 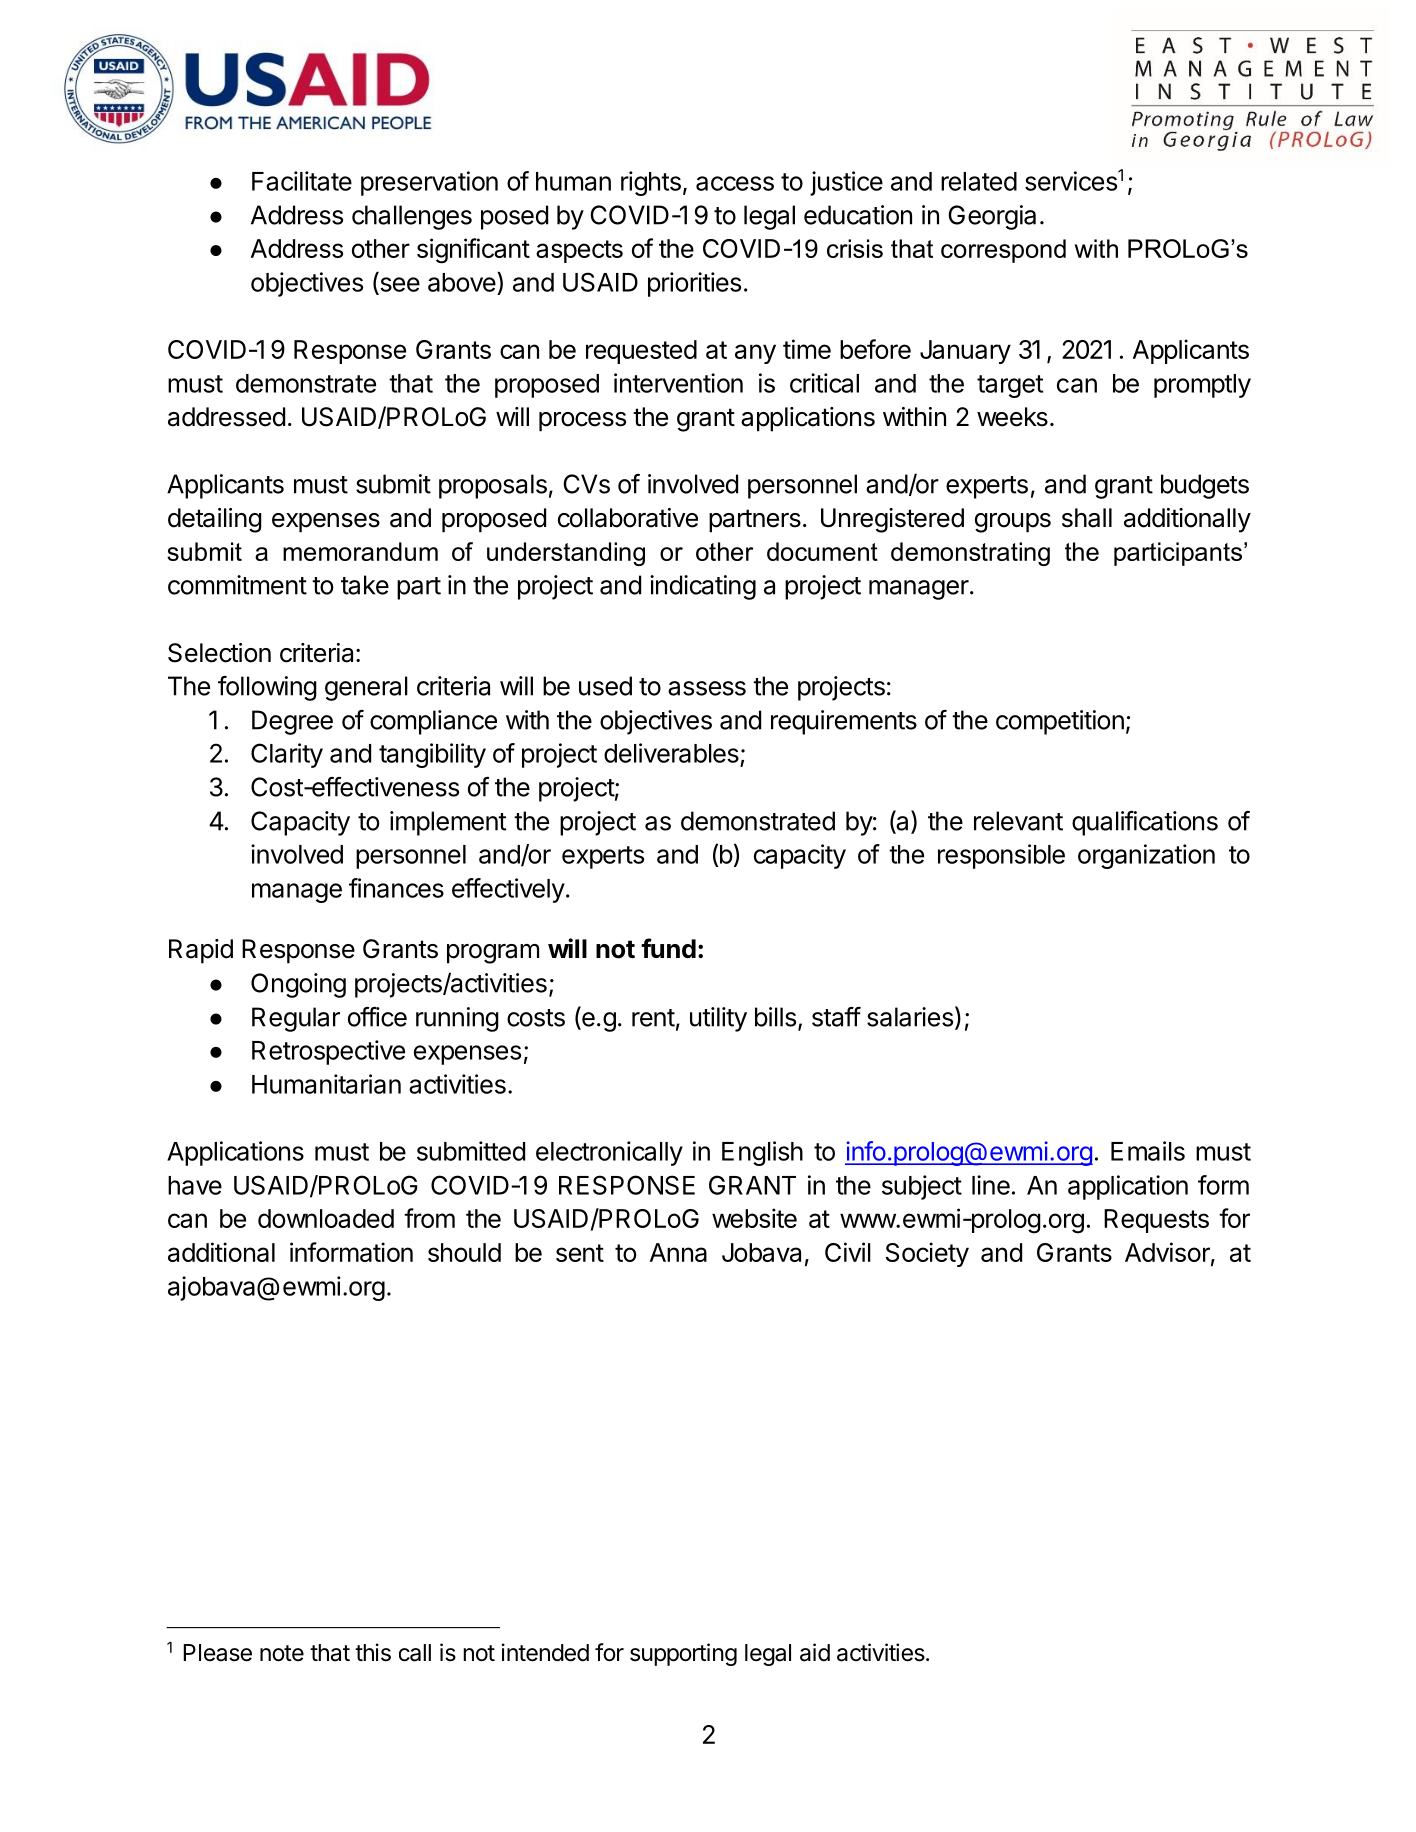 What do you see at coordinates (328, 1052) in the screenshot?
I see `Retrospective` at bounding box center [328, 1052].
